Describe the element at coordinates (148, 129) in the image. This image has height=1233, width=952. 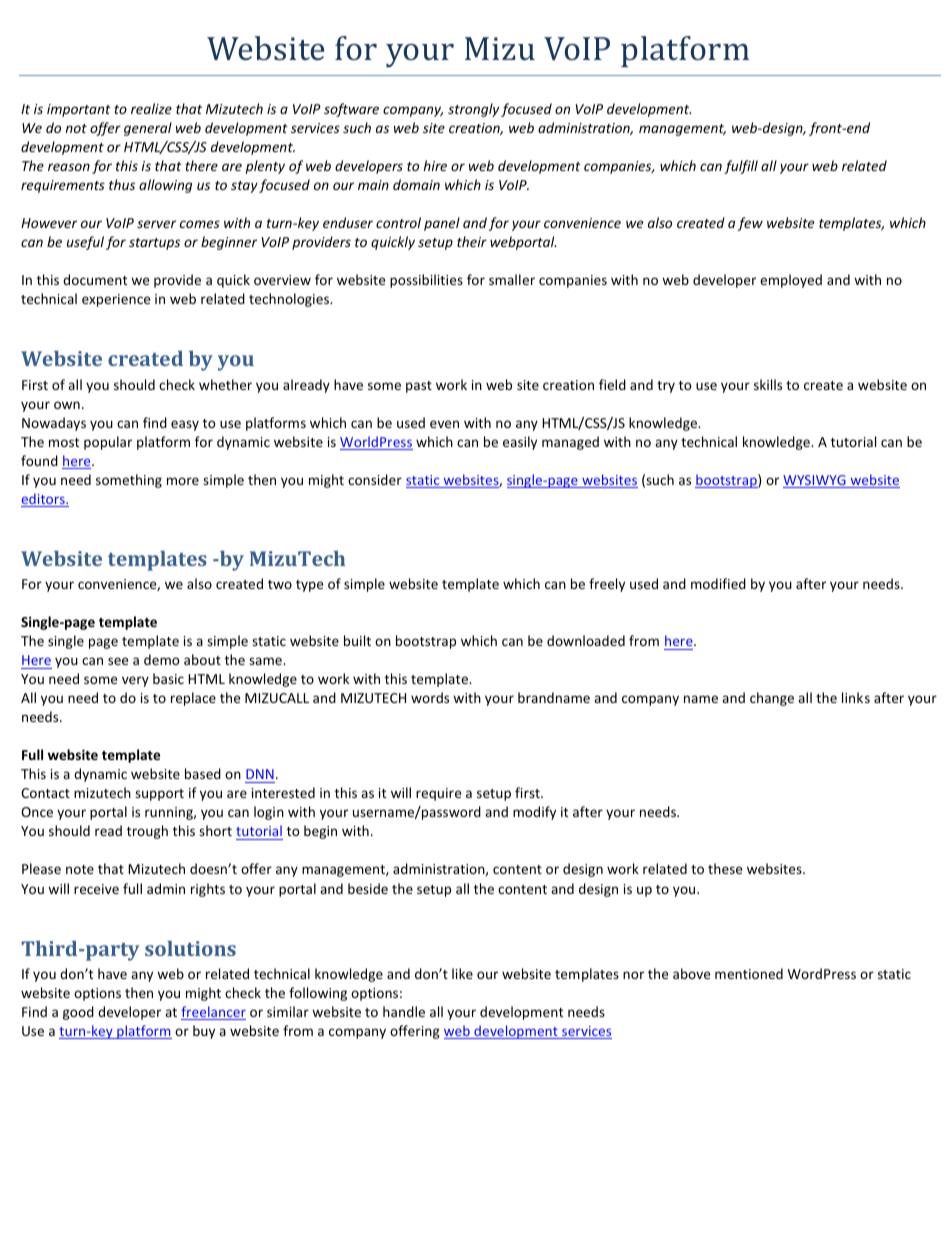
I see `general` at that location.
